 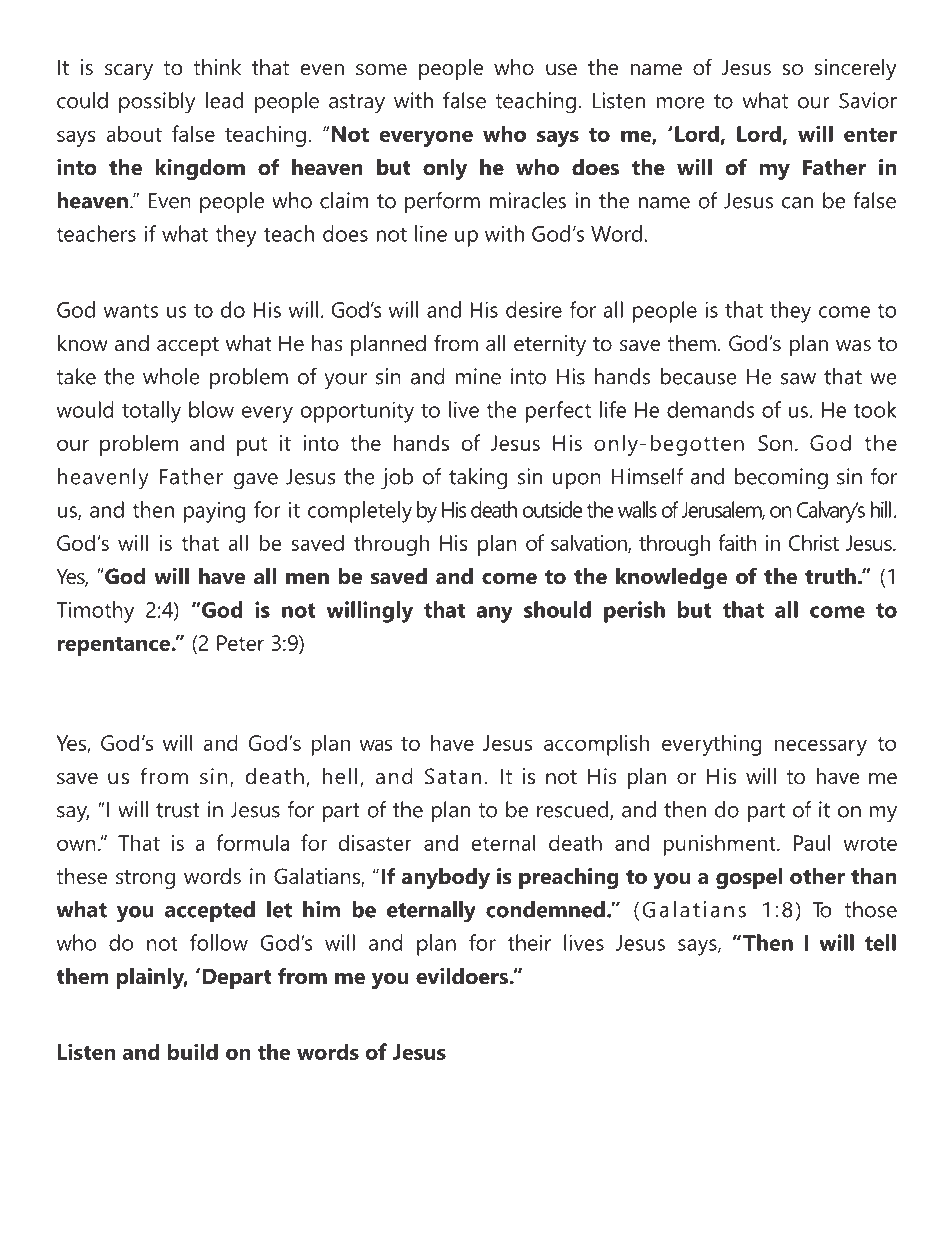 What do you see at coordinates (814, 542) in the screenshot?
I see `Christ` at bounding box center [814, 542].
